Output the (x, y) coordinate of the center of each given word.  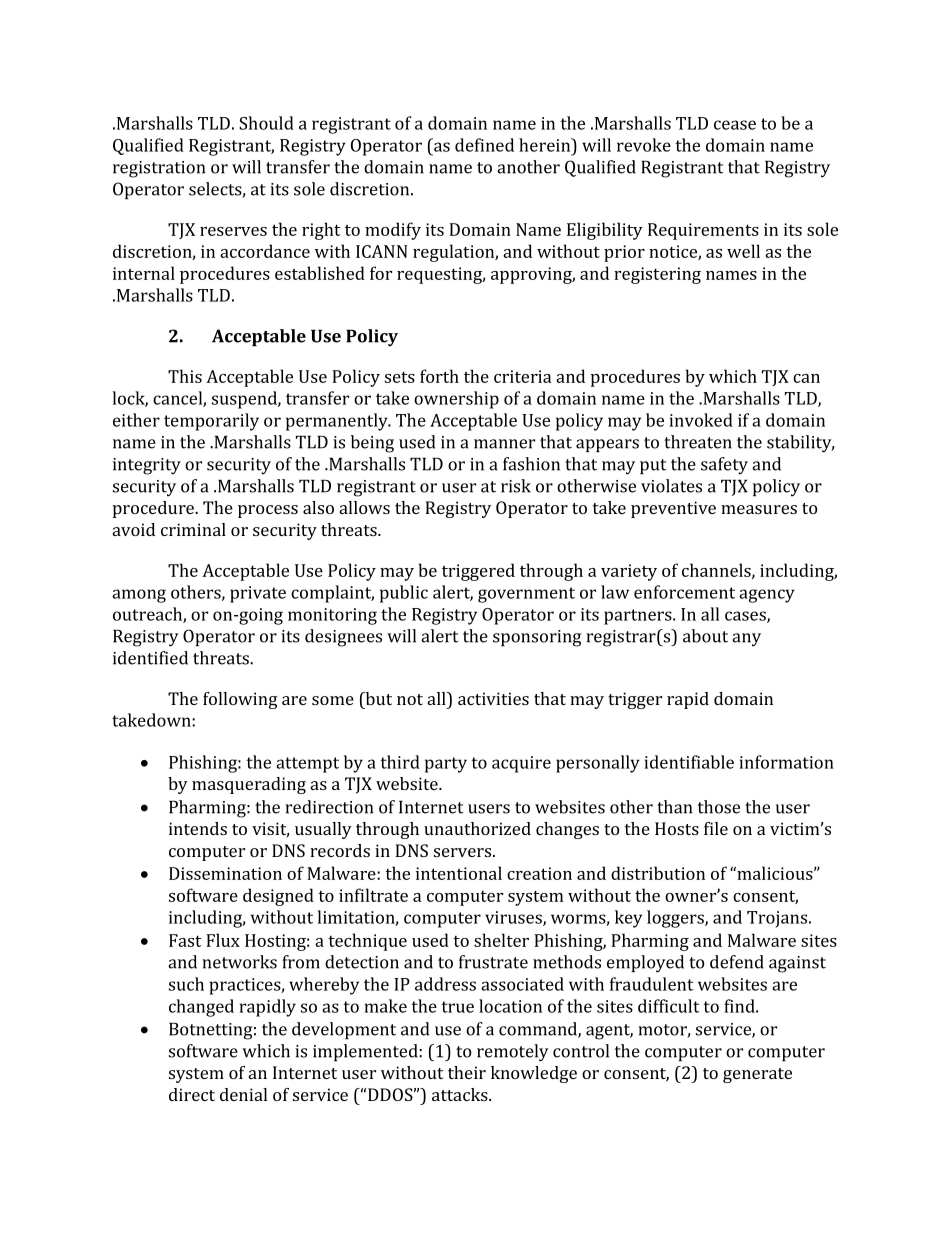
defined (484, 145)
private (258, 594)
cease (735, 125)
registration (159, 169)
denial (243, 1094)
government (526, 595)
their (467, 1072)
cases (746, 617)
